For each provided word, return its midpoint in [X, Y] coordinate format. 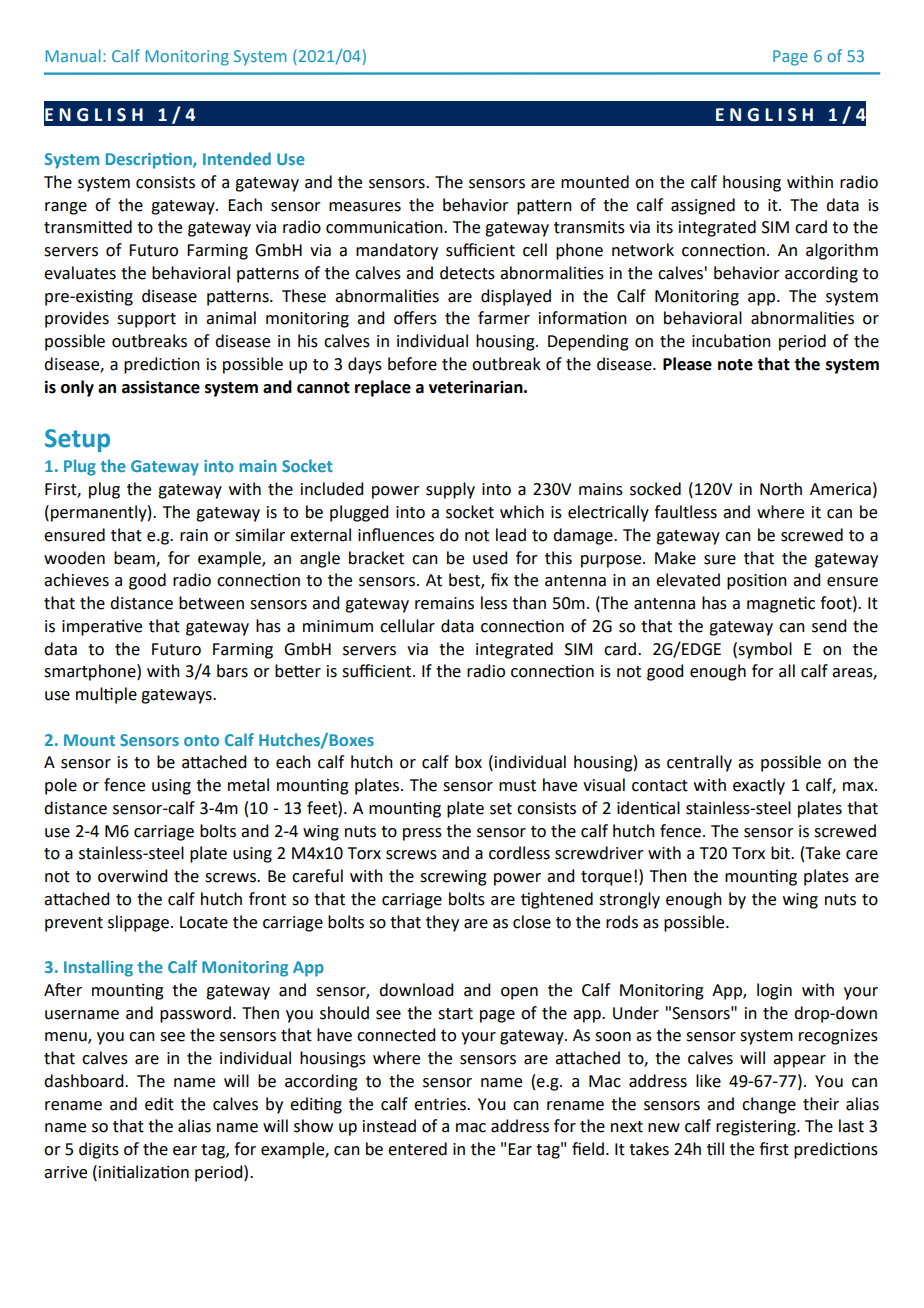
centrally [699, 763]
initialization [144, 1172]
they [442, 923]
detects [467, 273]
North [781, 489]
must [517, 786]
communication [385, 227]
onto [201, 740]
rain [194, 535]
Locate [204, 922]
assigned [703, 206]
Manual [73, 55]
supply [450, 490]
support [146, 320]
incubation [731, 341]
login [774, 991]
